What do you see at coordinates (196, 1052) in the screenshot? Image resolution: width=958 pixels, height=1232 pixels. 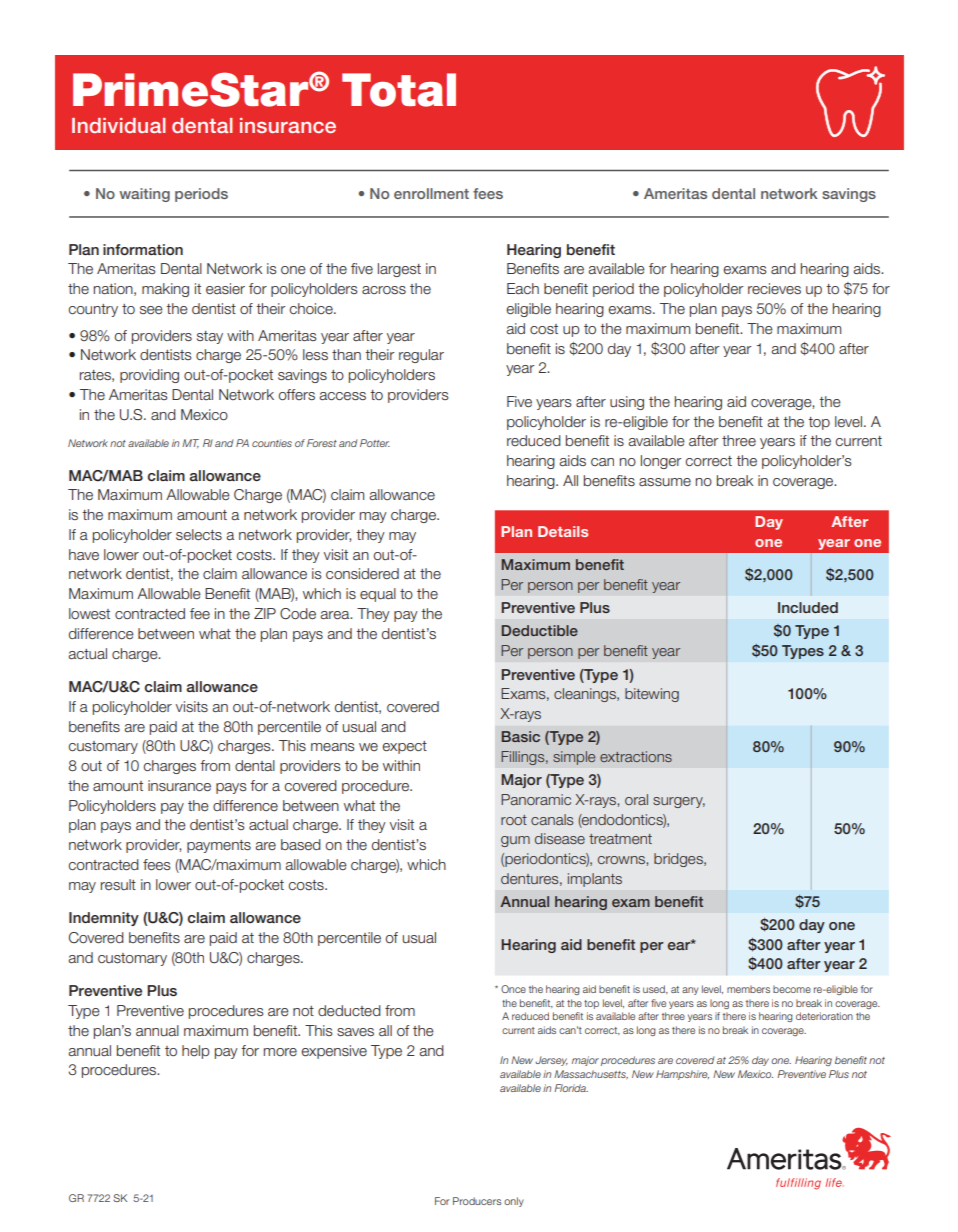 I see `help` at bounding box center [196, 1052].
